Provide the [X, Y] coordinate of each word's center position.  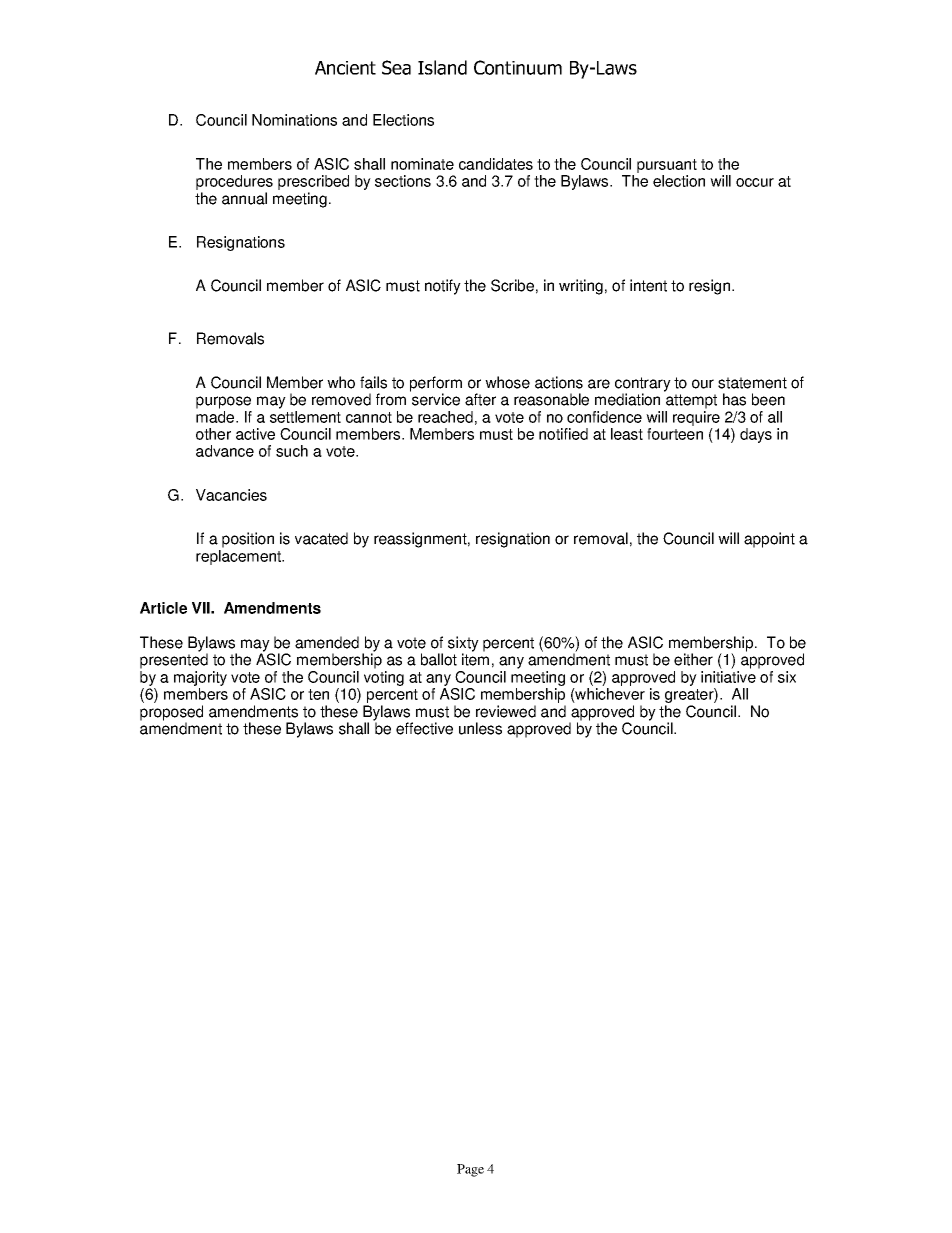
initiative [728, 677]
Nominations [294, 120]
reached [445, 417]
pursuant [667, 166]
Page [470, 1170]
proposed [171, 714]
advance [225, 451]
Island [442, 67]
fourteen [675, 434]
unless [480, 728]
